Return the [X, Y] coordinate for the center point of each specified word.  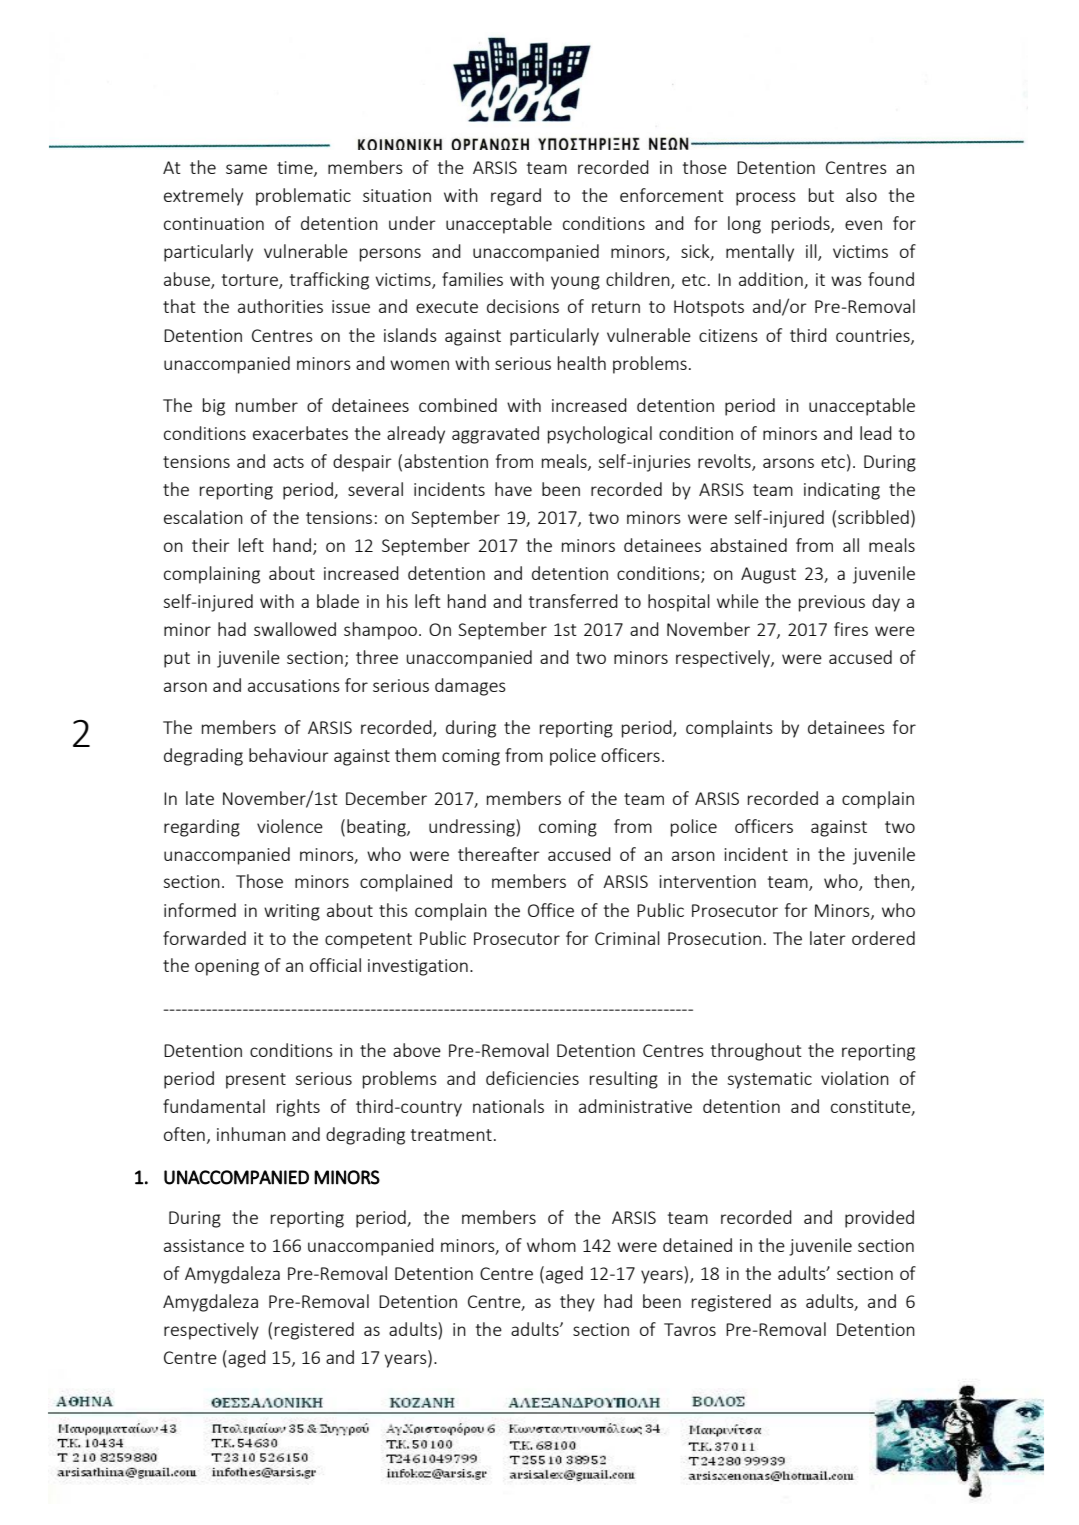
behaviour [289, 755]
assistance [204, 1245]
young [575, 283]
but [821, 195]
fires [851, 629]
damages [470, 687]
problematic [303, 197]
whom [551, 1245]
